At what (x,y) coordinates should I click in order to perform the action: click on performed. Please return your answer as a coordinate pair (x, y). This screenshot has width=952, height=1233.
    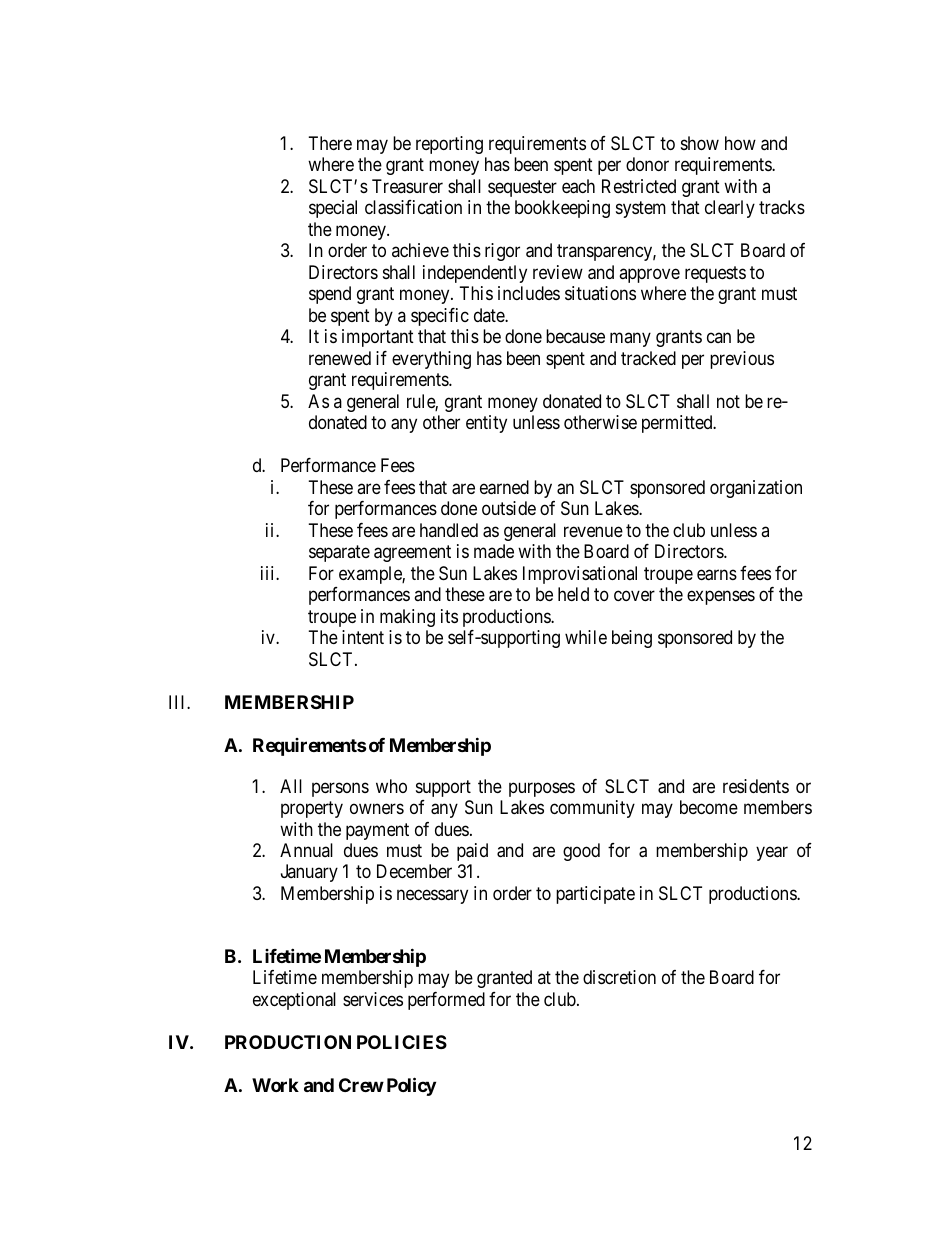
    Looking at the image, I should click on (446, 1001).
